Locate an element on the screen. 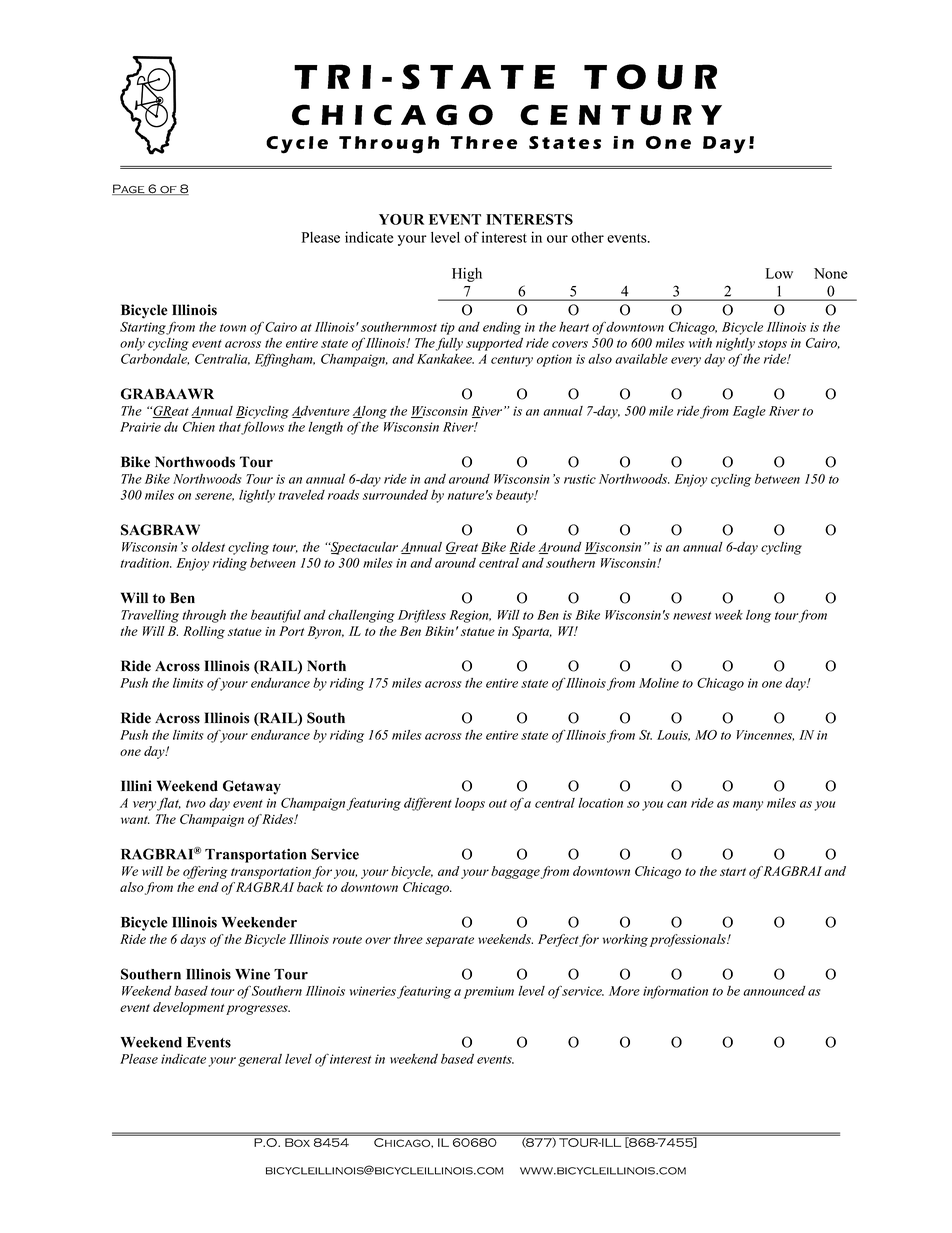 Image resolution: width=952 pixels, height=1233 pixels. High is located at coordinates (467, 274).
